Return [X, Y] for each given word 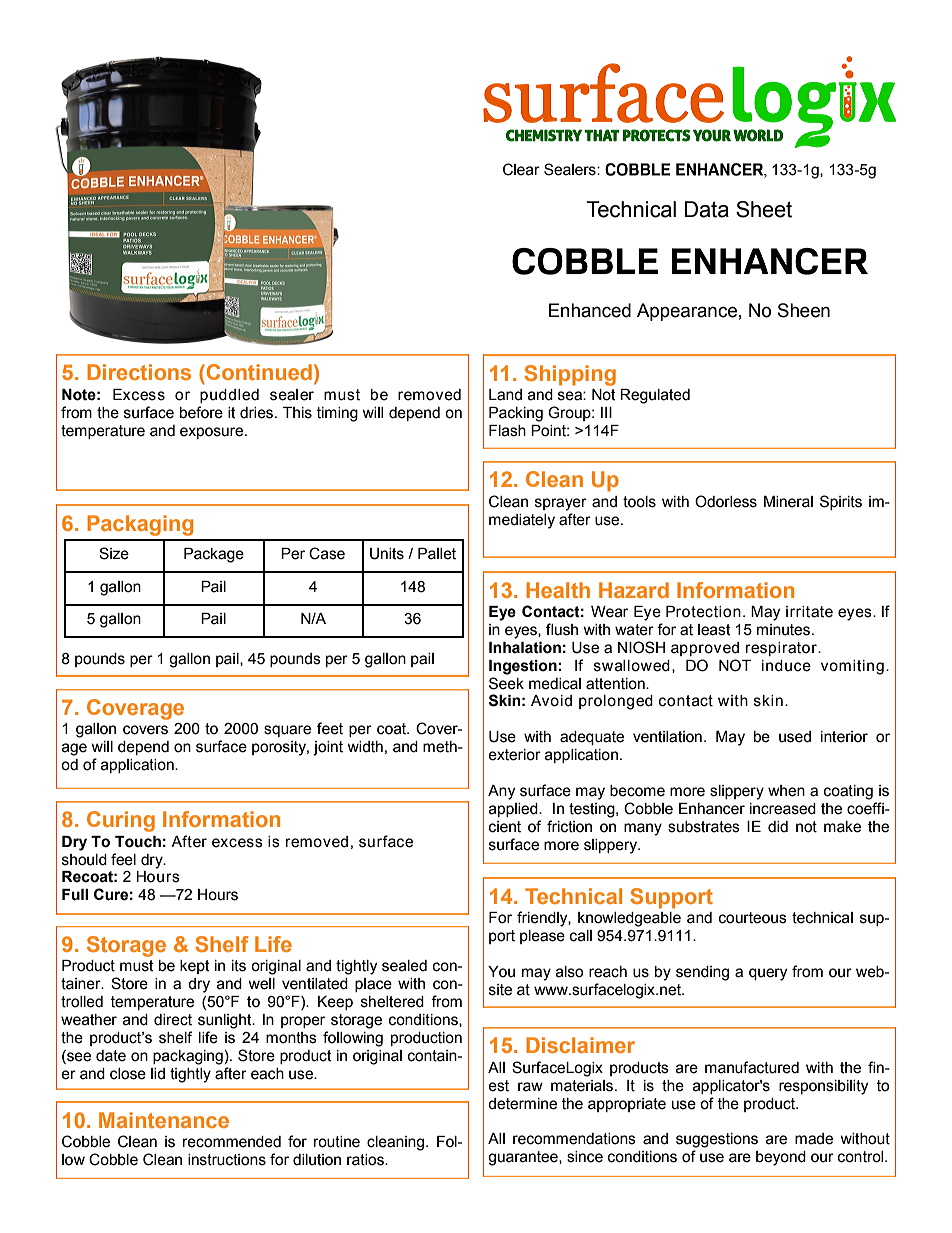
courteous [753, 918]
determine [522, 1104]
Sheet [764, 209]
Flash [507, 431]
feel [123, 859]
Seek [506, 683]
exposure [213, 433]
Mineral [788, 502]
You [501, 972]
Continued [258, 372]
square [287, 731]
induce [786, 666]
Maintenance [164, 1120]
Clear [521, 169]
